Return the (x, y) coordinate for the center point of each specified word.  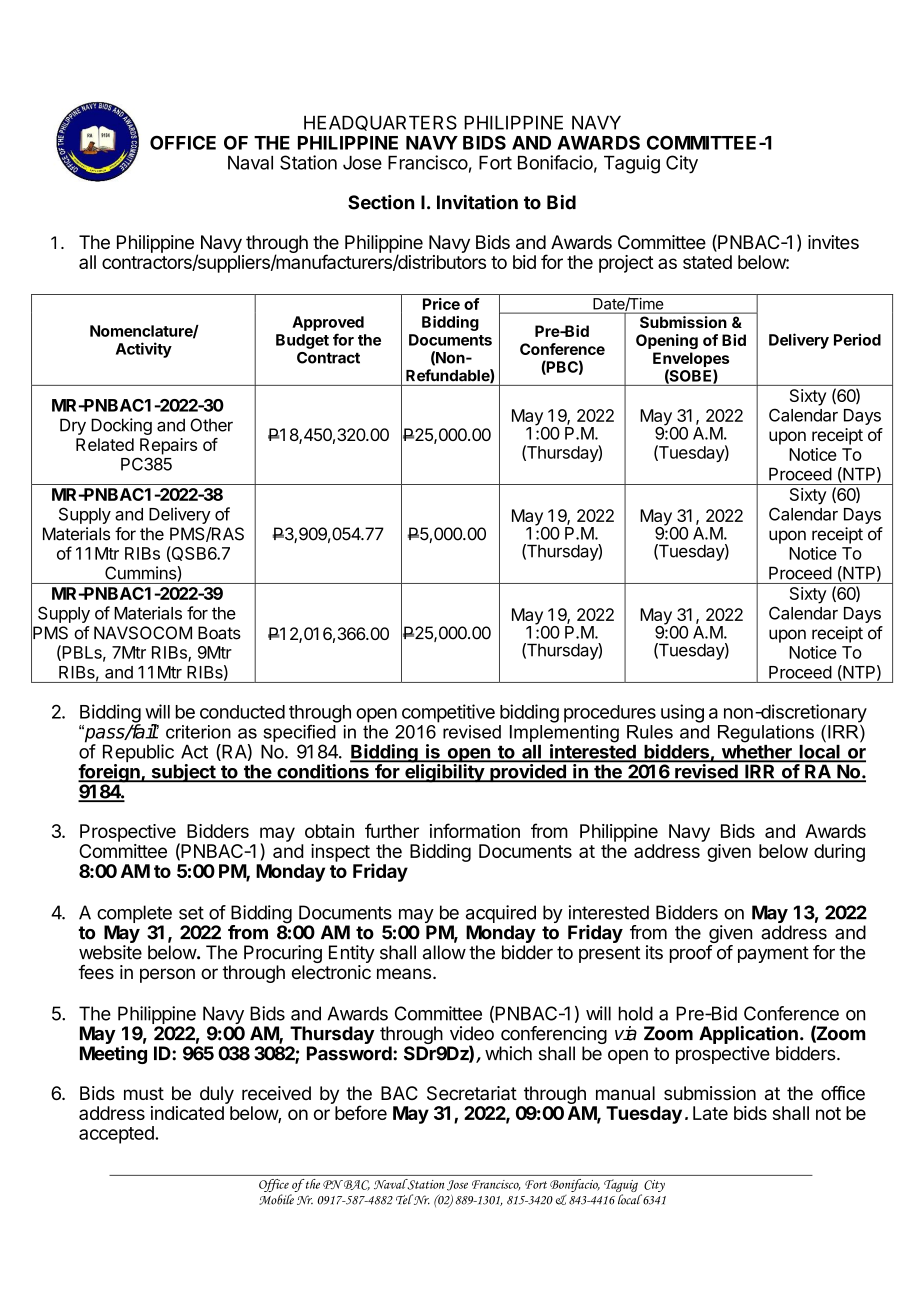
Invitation (477, 202)
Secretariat (472, 1093)
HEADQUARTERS (380, 123)
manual (625, 1093)
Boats (219, 633)
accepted (117, 1135)
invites (833, 242)
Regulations (766, 734)
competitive (448, 713)
